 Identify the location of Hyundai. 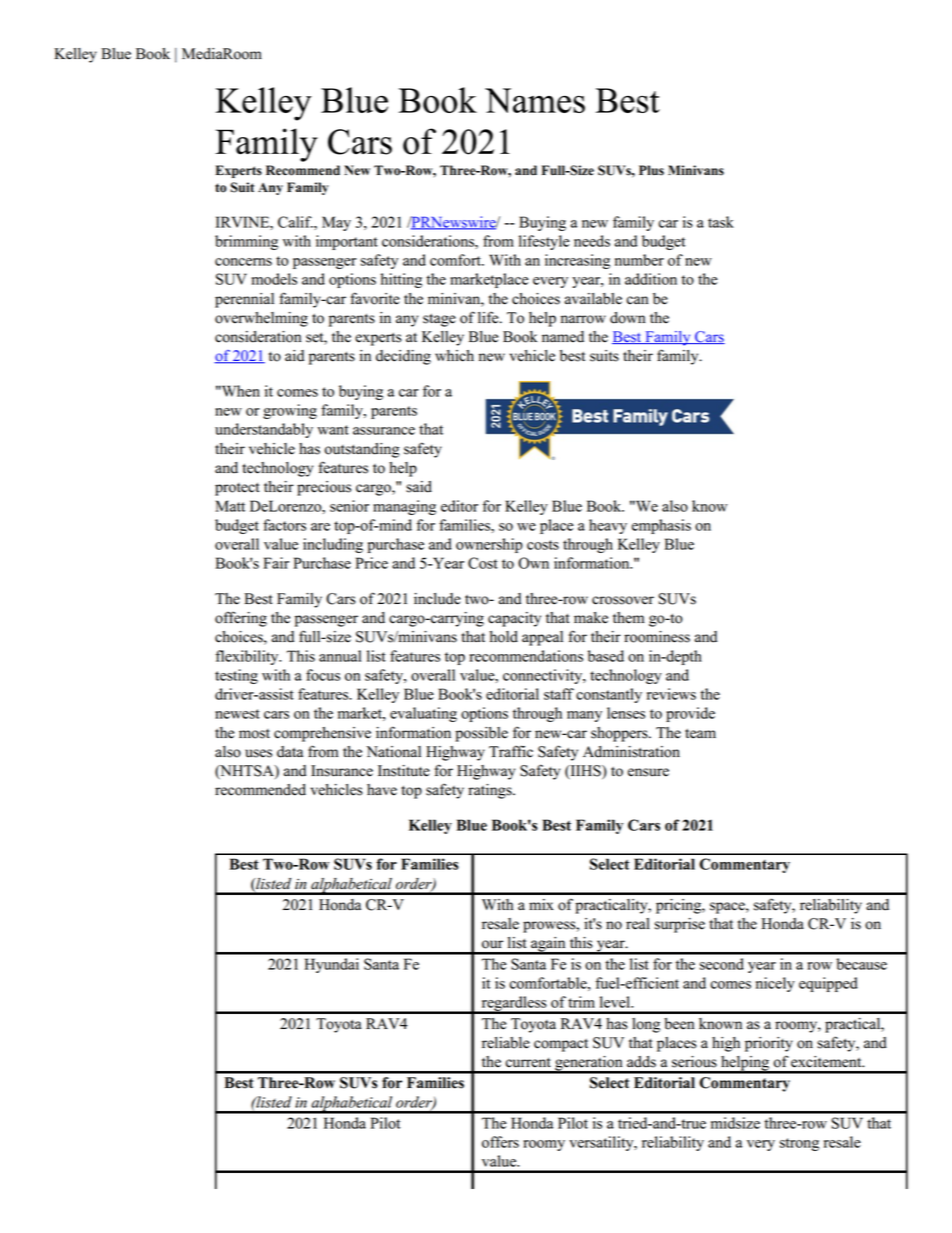
(331, 965).
